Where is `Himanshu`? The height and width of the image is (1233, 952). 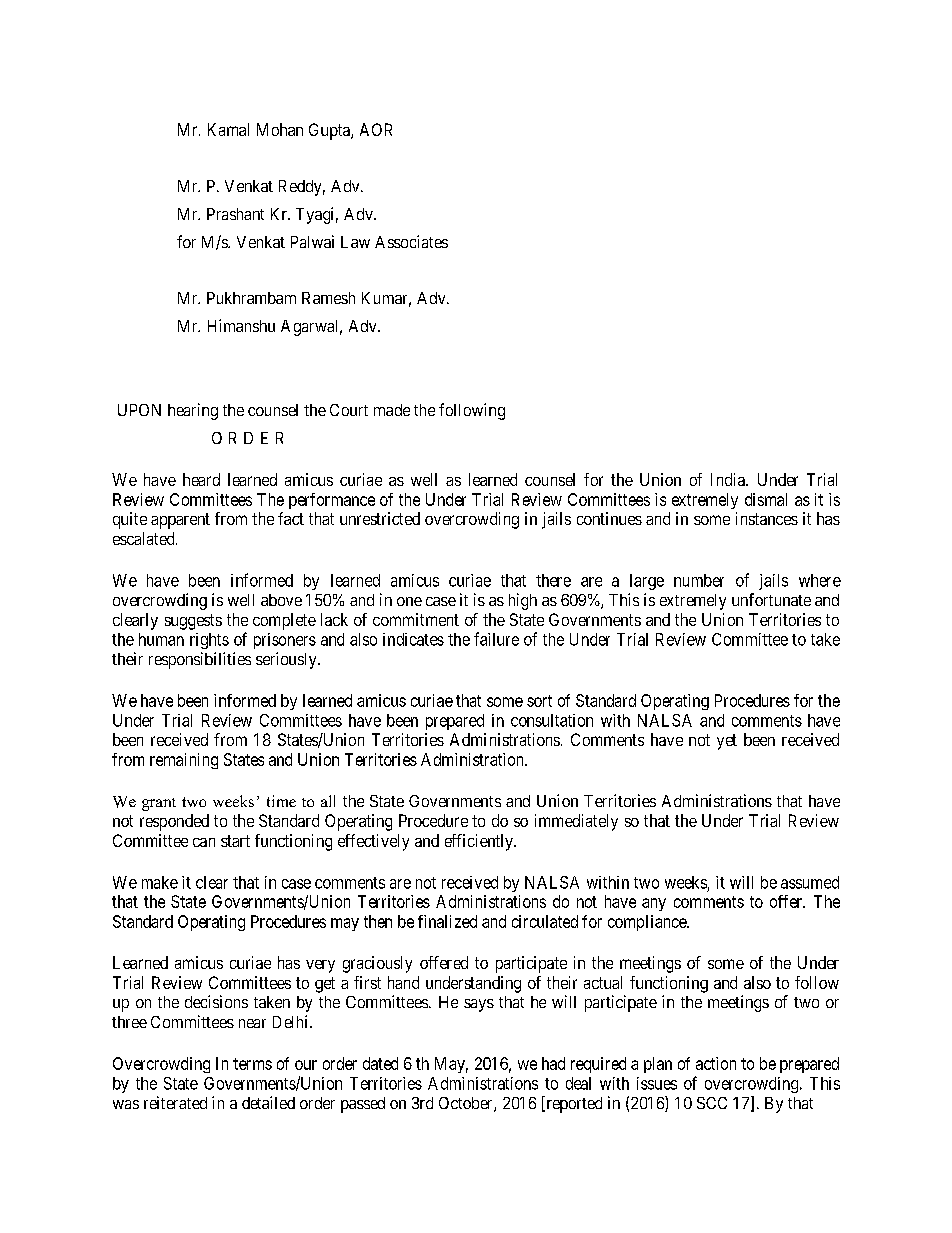
Himanshu is located at coordinates (241, 325).
